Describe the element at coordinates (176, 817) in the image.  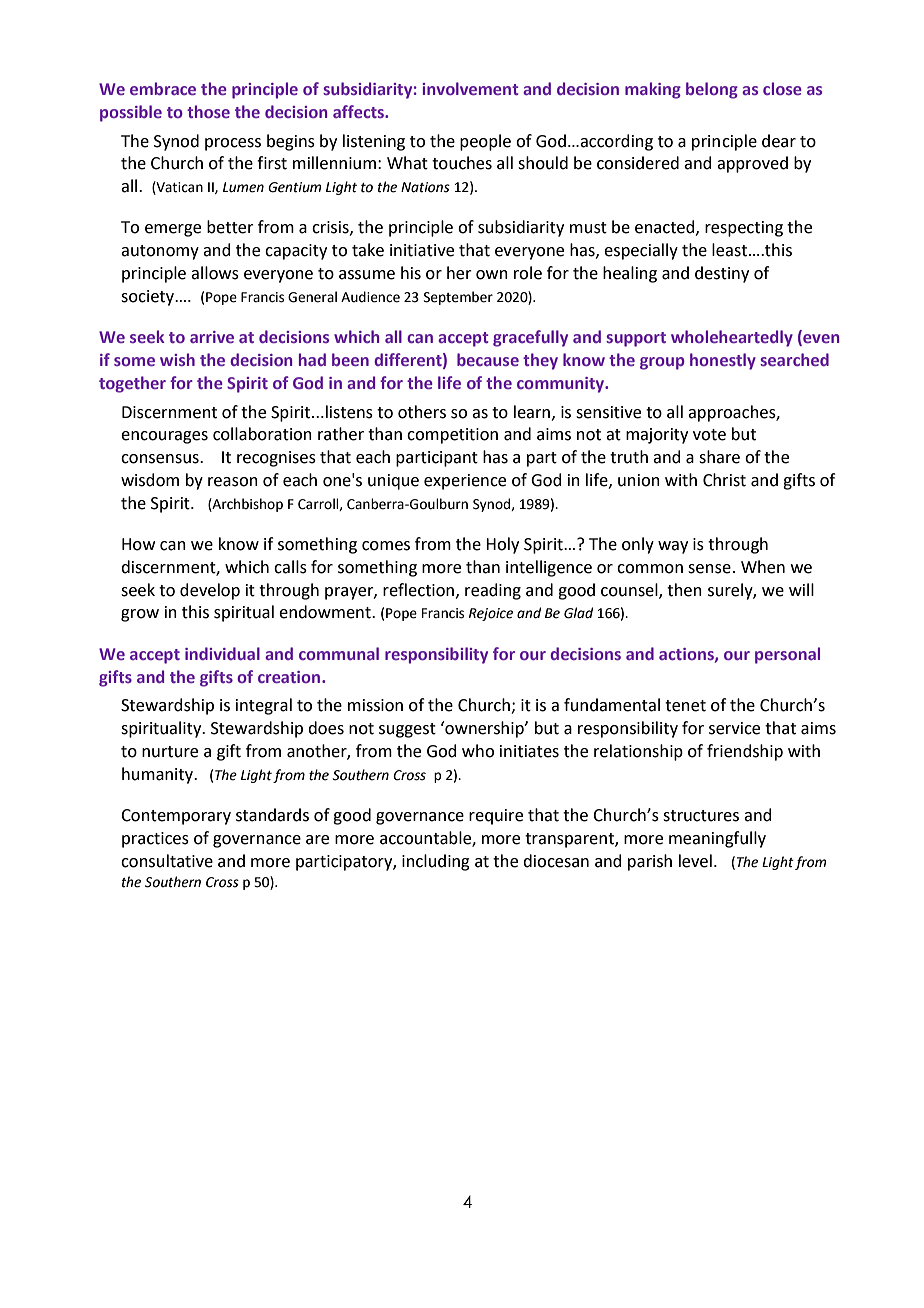
I see `Contemporary` at that location.
